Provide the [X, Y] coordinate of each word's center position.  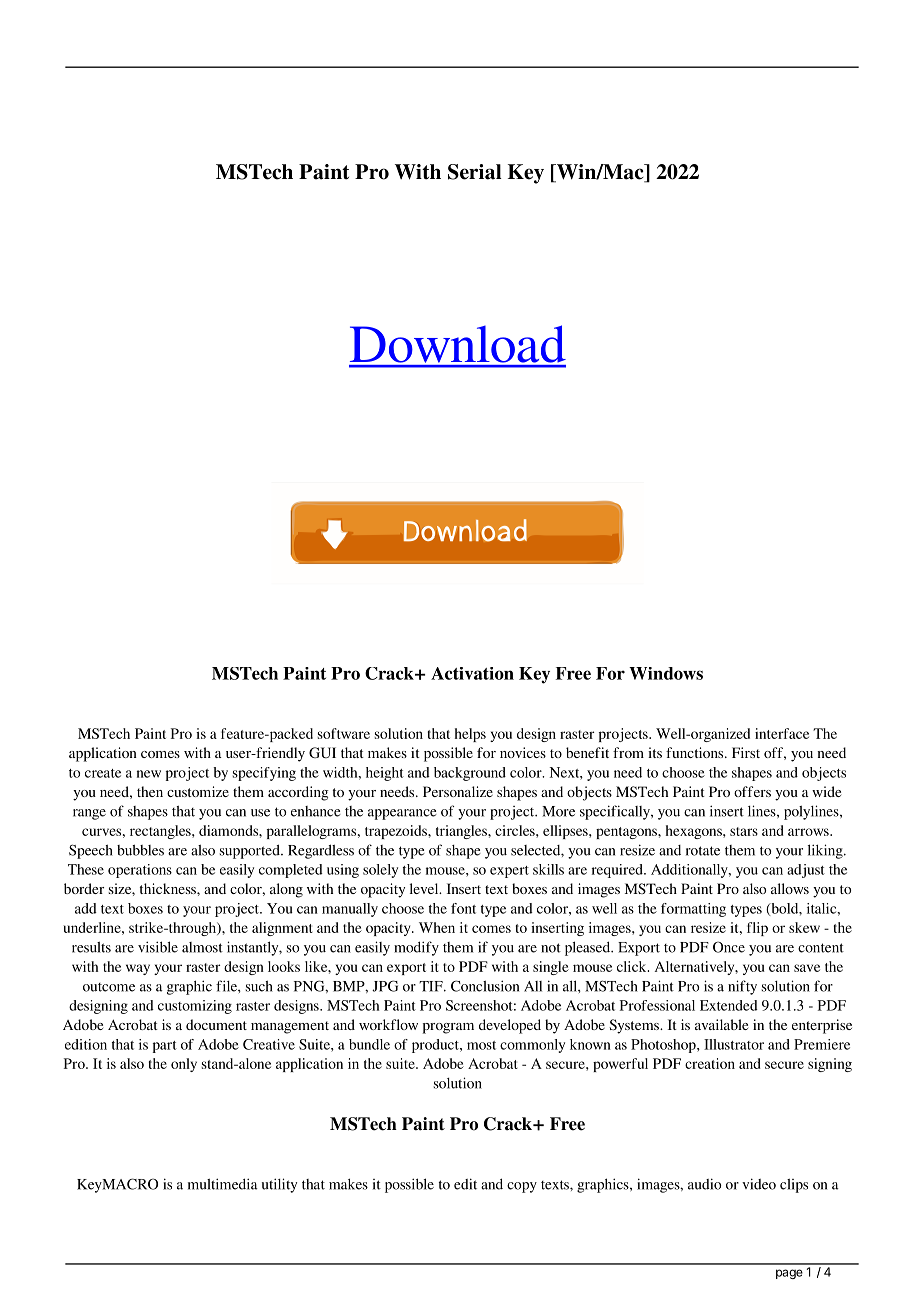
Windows [666, 673]
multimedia [223, 1184]
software [344, 733]
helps [470, 735]
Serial [475, 172]
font [463, 908]
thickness [169, 888]
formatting [693, 910]
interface [782, 733]
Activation [472, 673]
